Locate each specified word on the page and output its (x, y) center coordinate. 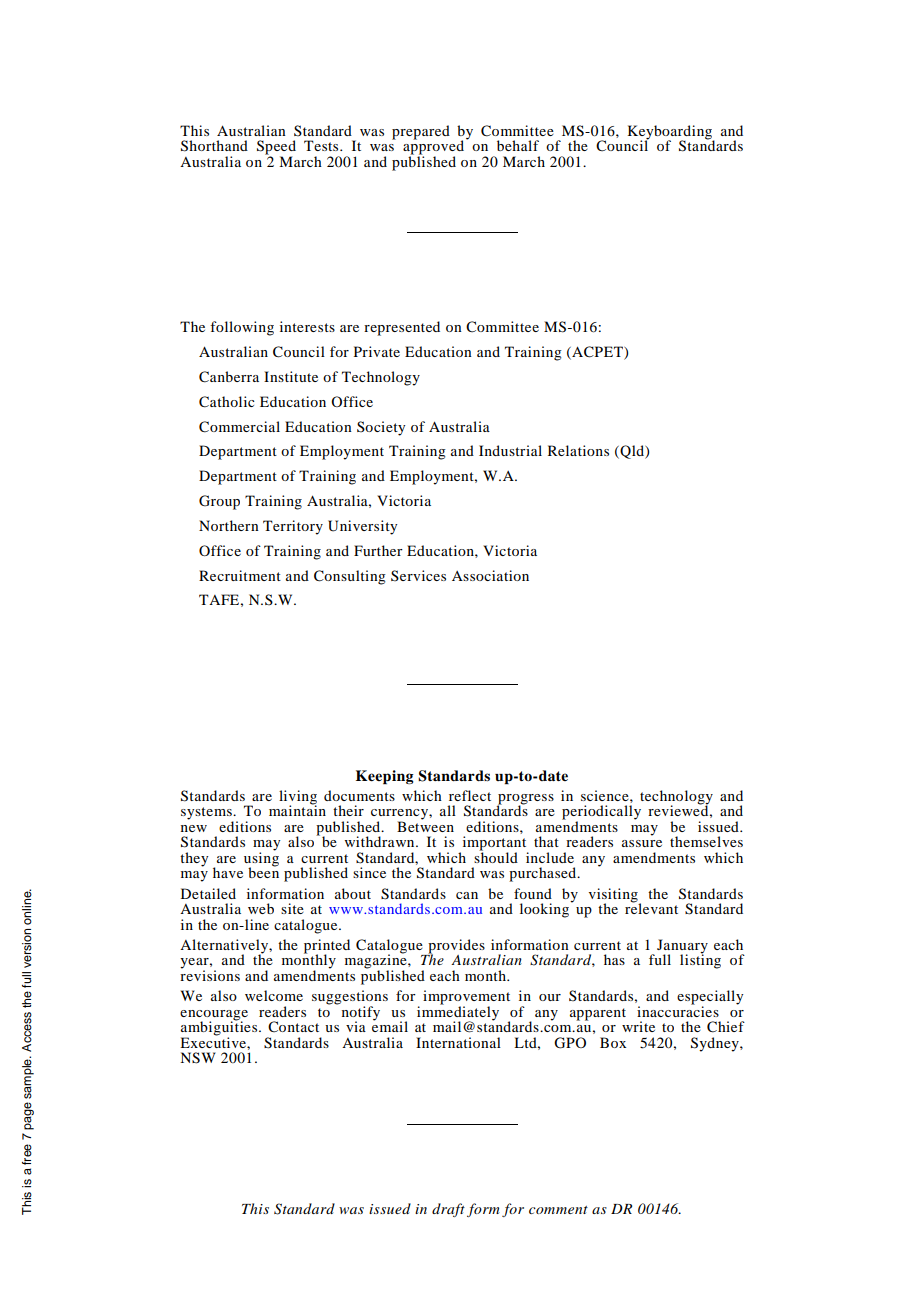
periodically (601, 813)
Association (490, 575)
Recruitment (240, 575)
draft (448, 1210)
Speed (276, 148)
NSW (198, 1058)
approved (435, 147)
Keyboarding (671, 133)
